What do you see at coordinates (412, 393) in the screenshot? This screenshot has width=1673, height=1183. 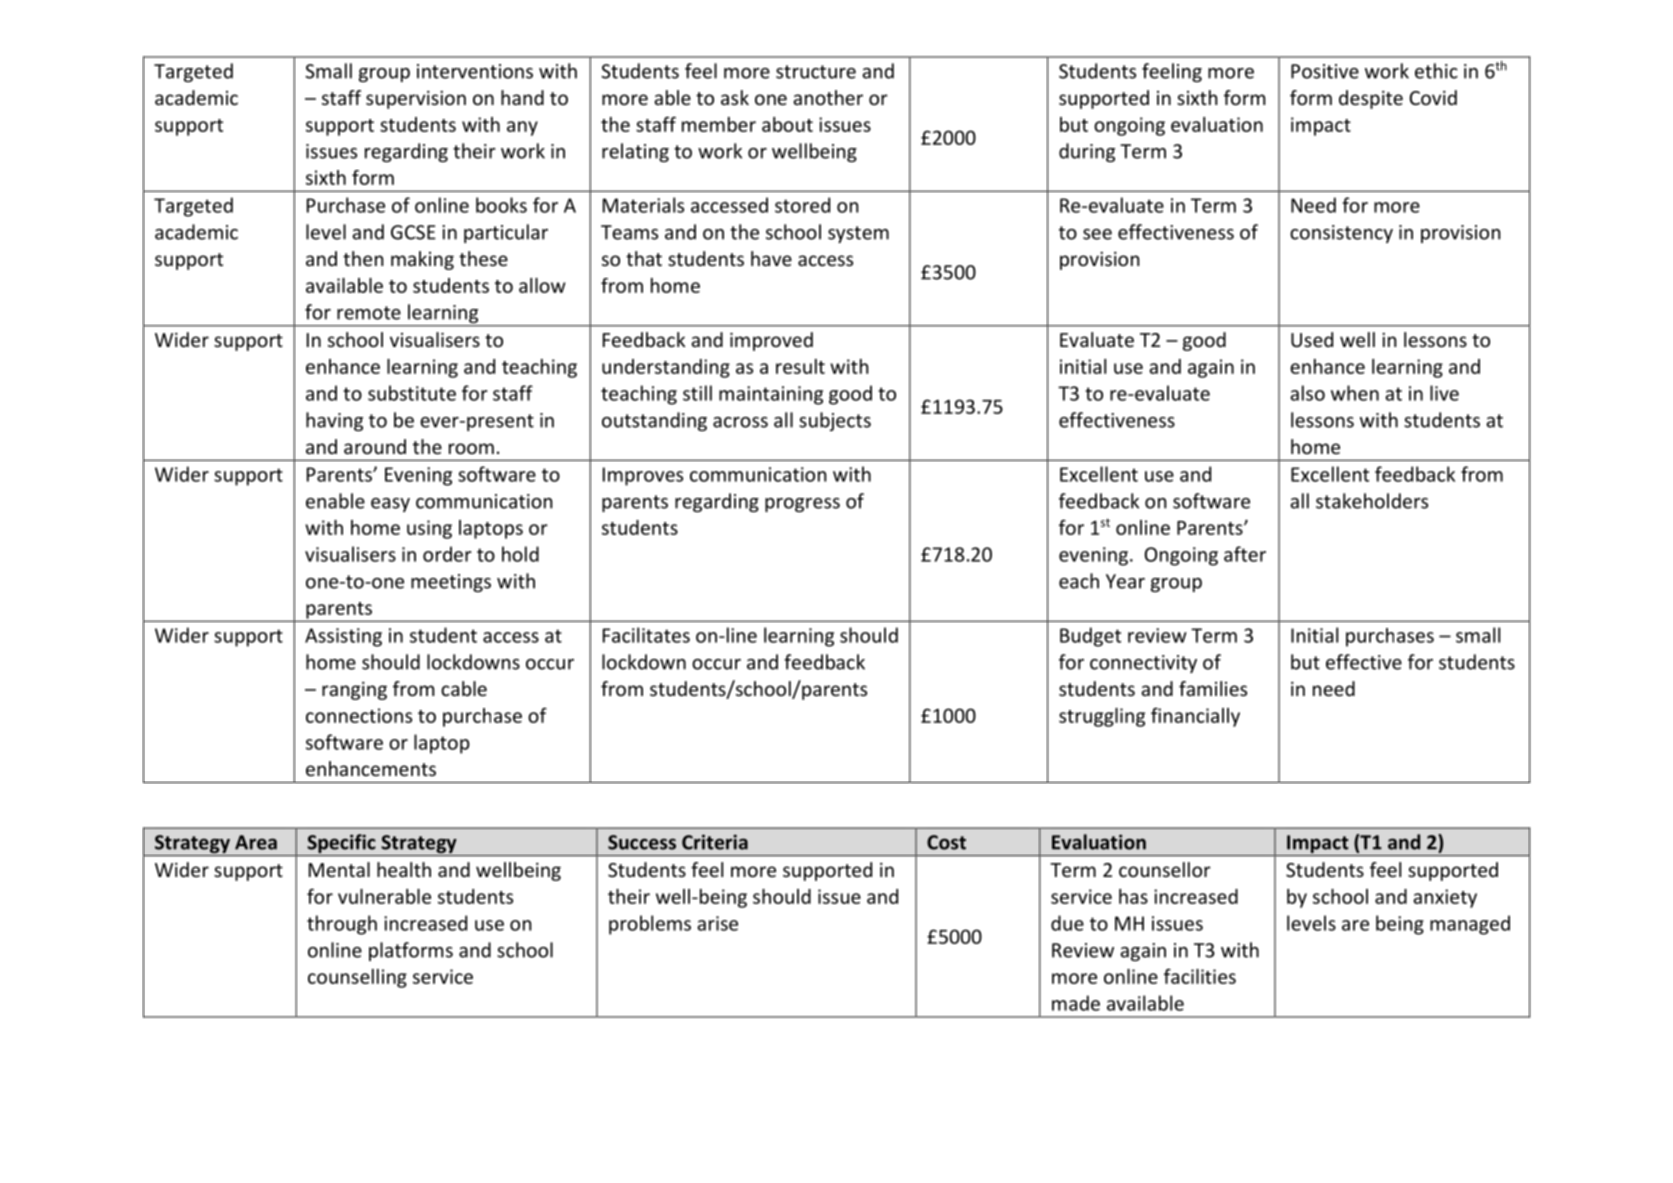 I see `substitute` at bounding box center [412, 393].
